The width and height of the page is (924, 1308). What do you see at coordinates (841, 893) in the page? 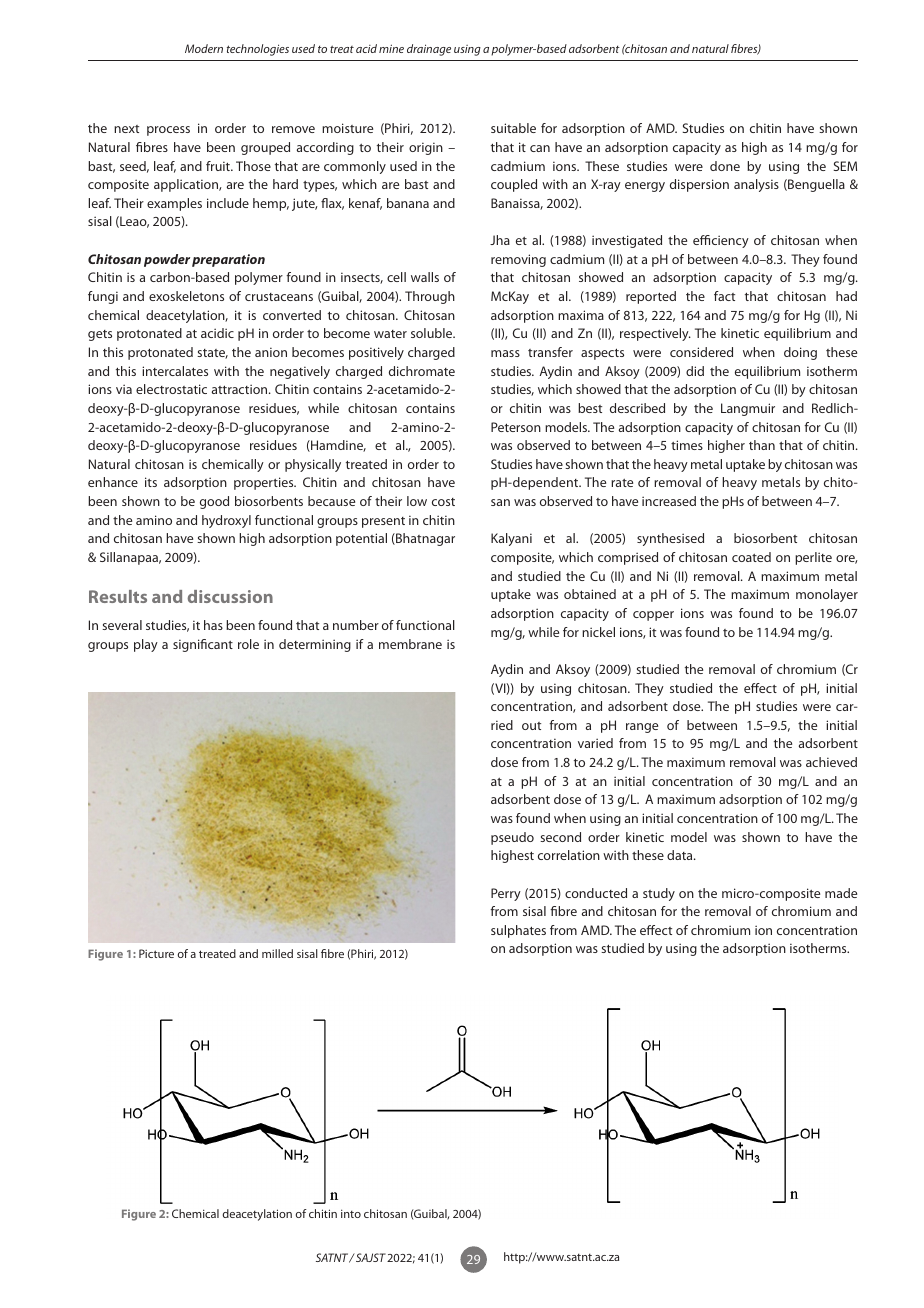
I see `made` at bounding box center [841, 893].
